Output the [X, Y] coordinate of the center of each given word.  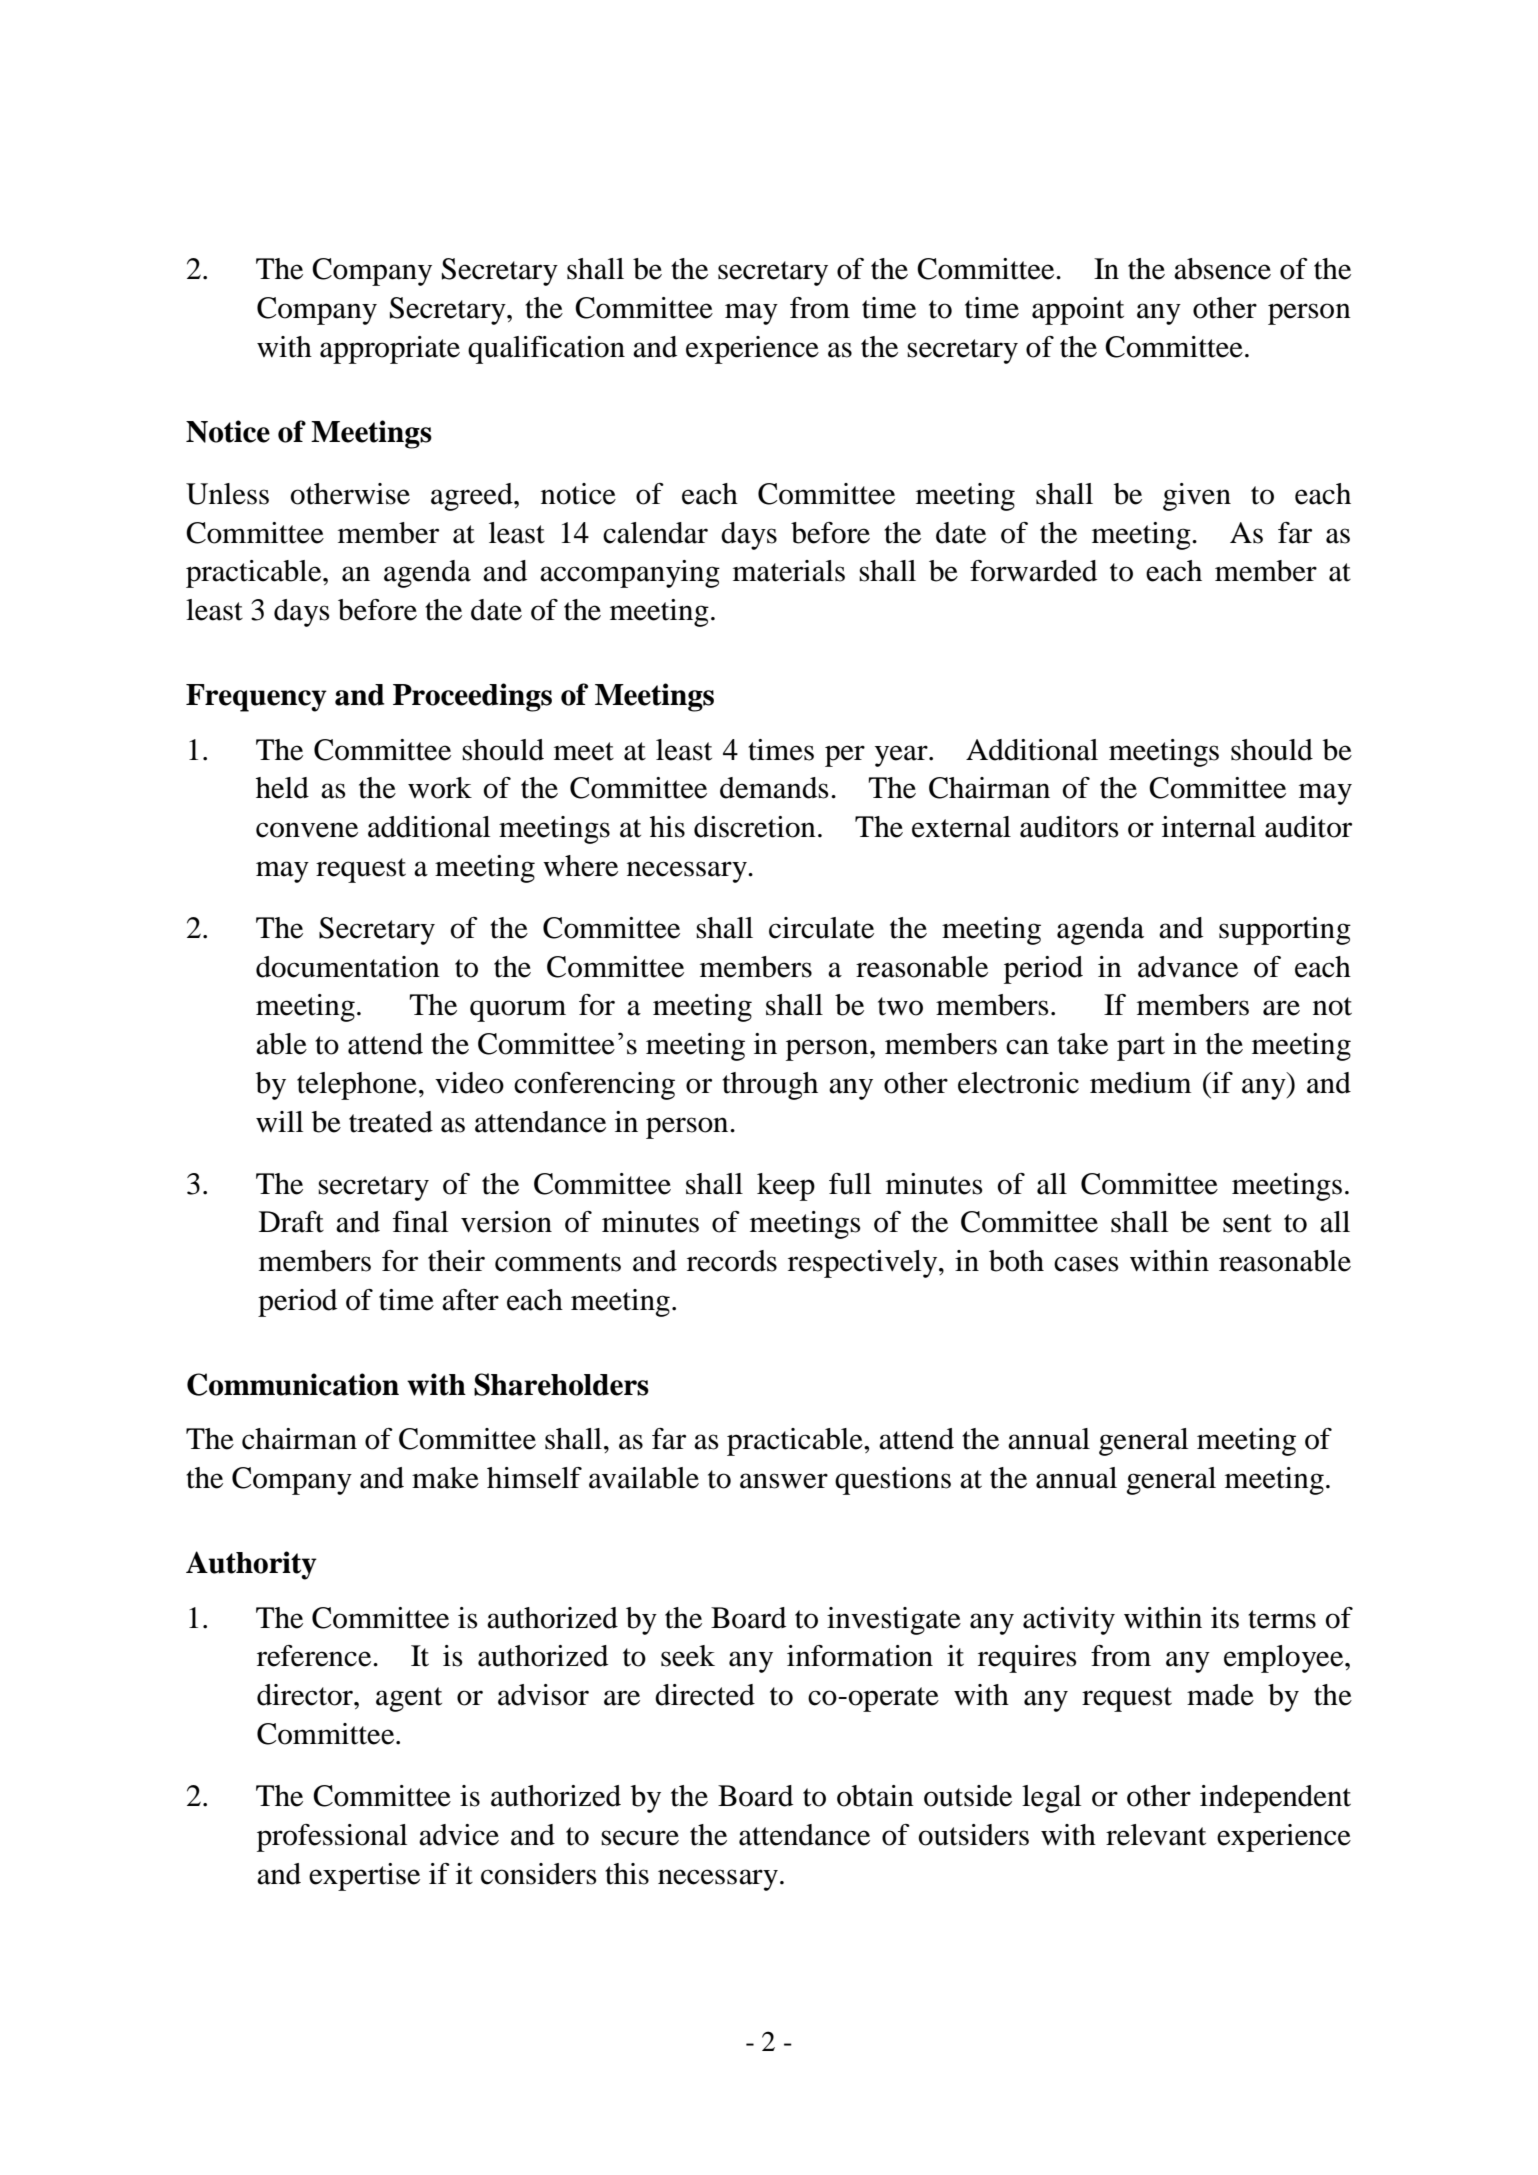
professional [332, 1838]
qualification [546, 350]
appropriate [390, 350]
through [770, 1086]
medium [1141, 1083]
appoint [1078, 311]
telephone [357, 1086]
